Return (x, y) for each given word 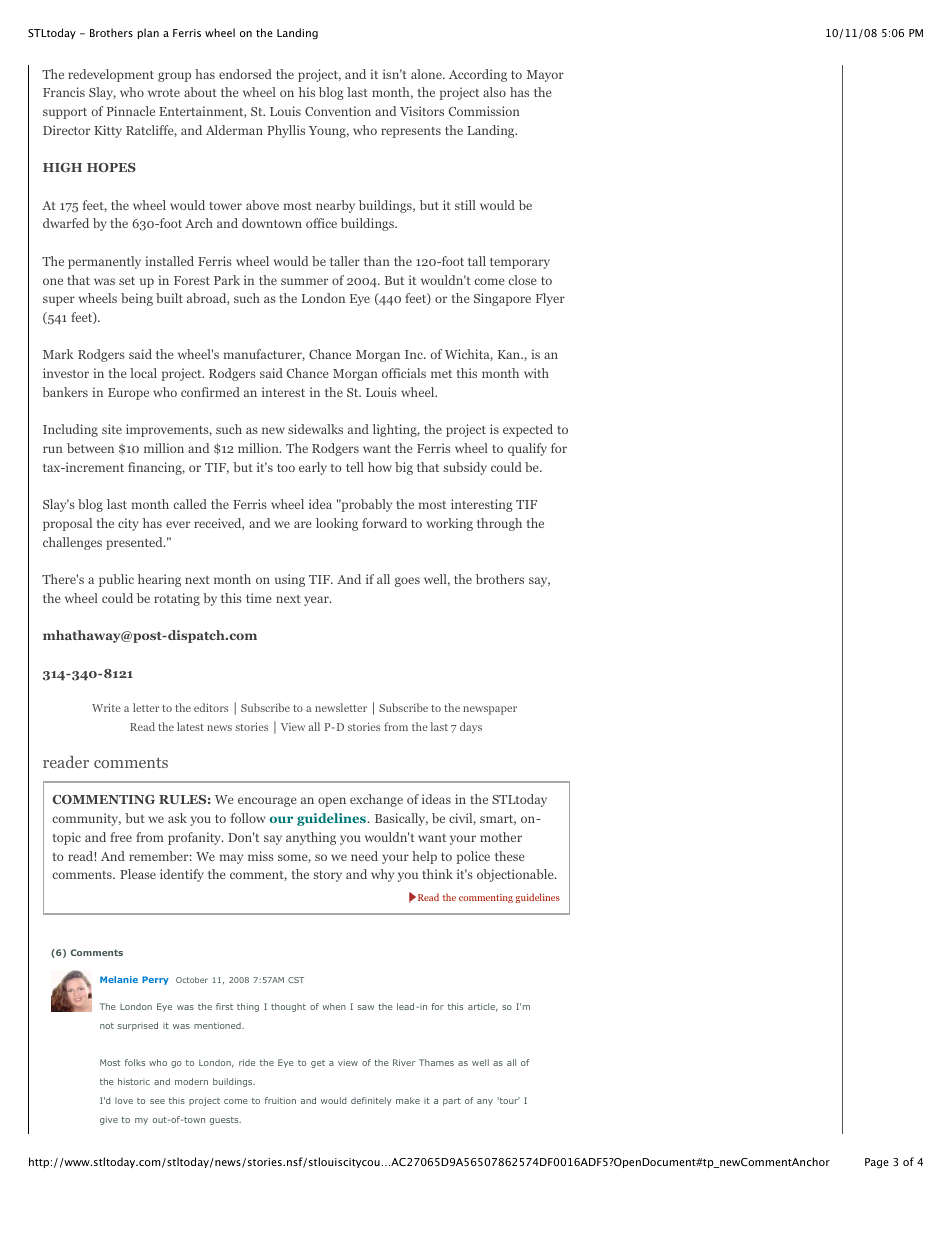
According (478, 75)
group (174, 77)
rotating (177, 599)
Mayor (545, 76)
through (499, 524)
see (157, 1101)
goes (407, 582)
